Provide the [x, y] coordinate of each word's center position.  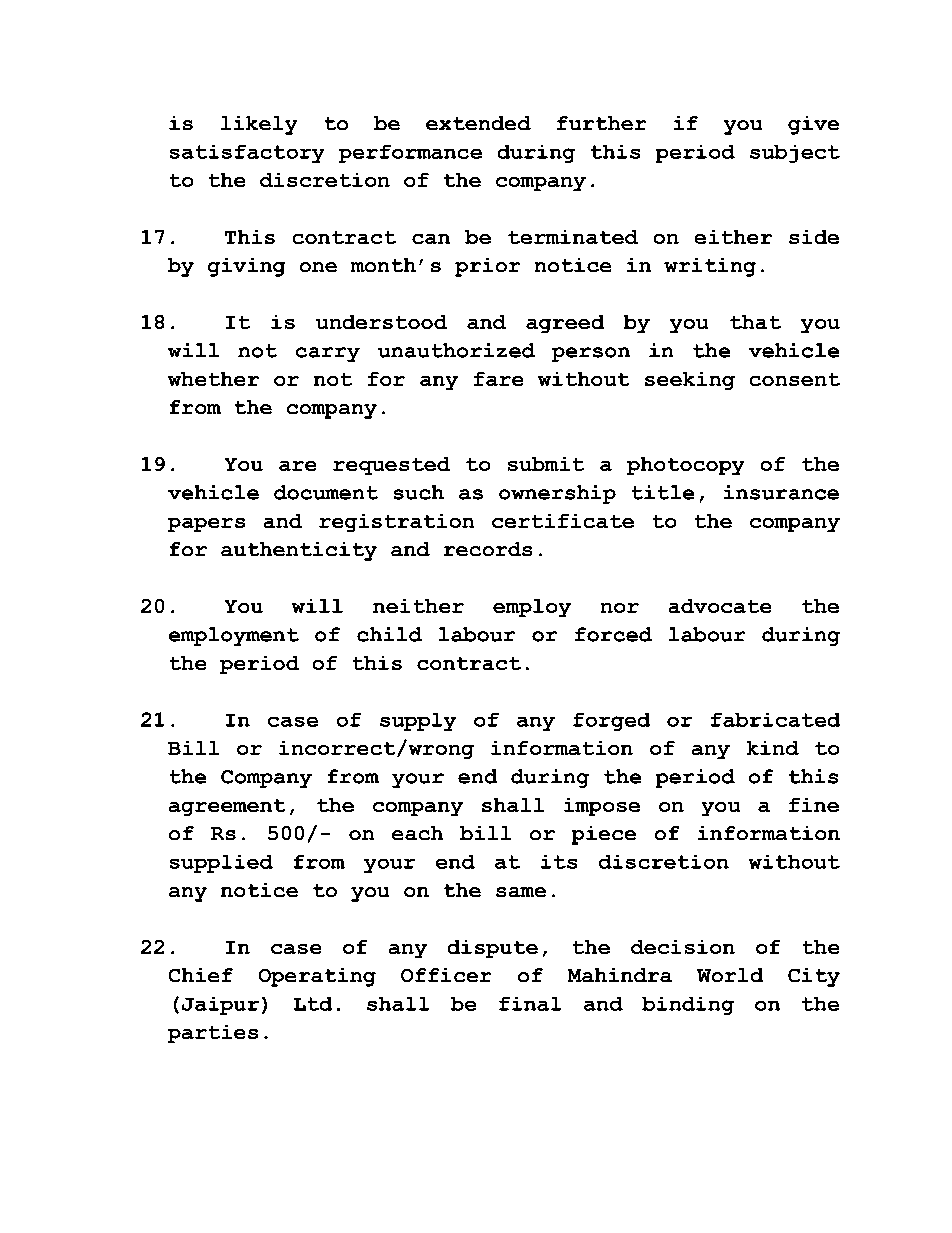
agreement [227, 807]
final [530, 1004]
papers [206, 525]
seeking [690, 381]
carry [328, 354]
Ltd [313, 1004]
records [488, 549]
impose [602, 807]
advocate [720, 606]
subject [795, 154]
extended [478, 123]
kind [773, 748]
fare [498, 379]
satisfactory [247, 154]
